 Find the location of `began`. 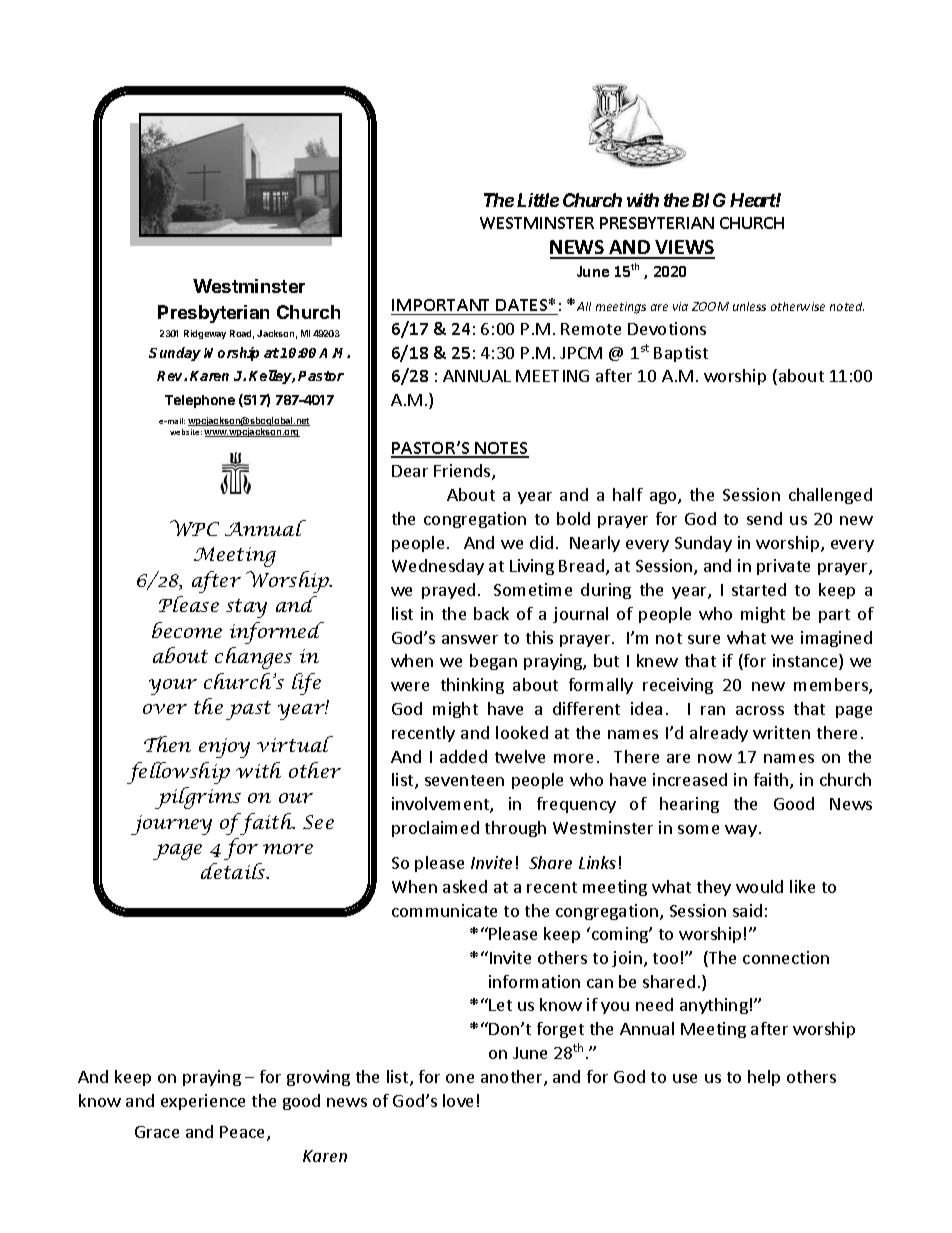

began is located at coordinates (493, 662).
